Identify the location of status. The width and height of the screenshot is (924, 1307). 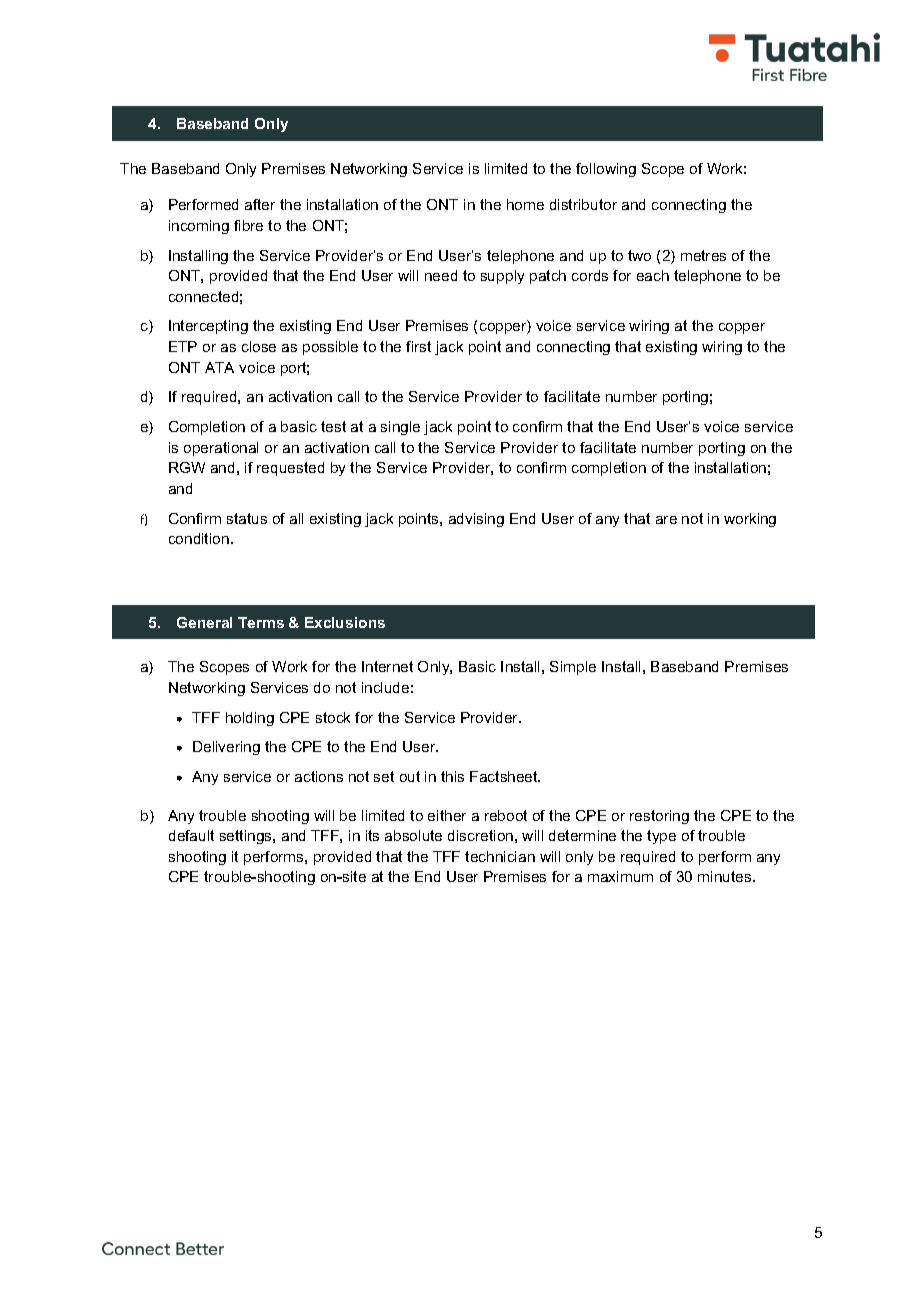
(247, 518).
